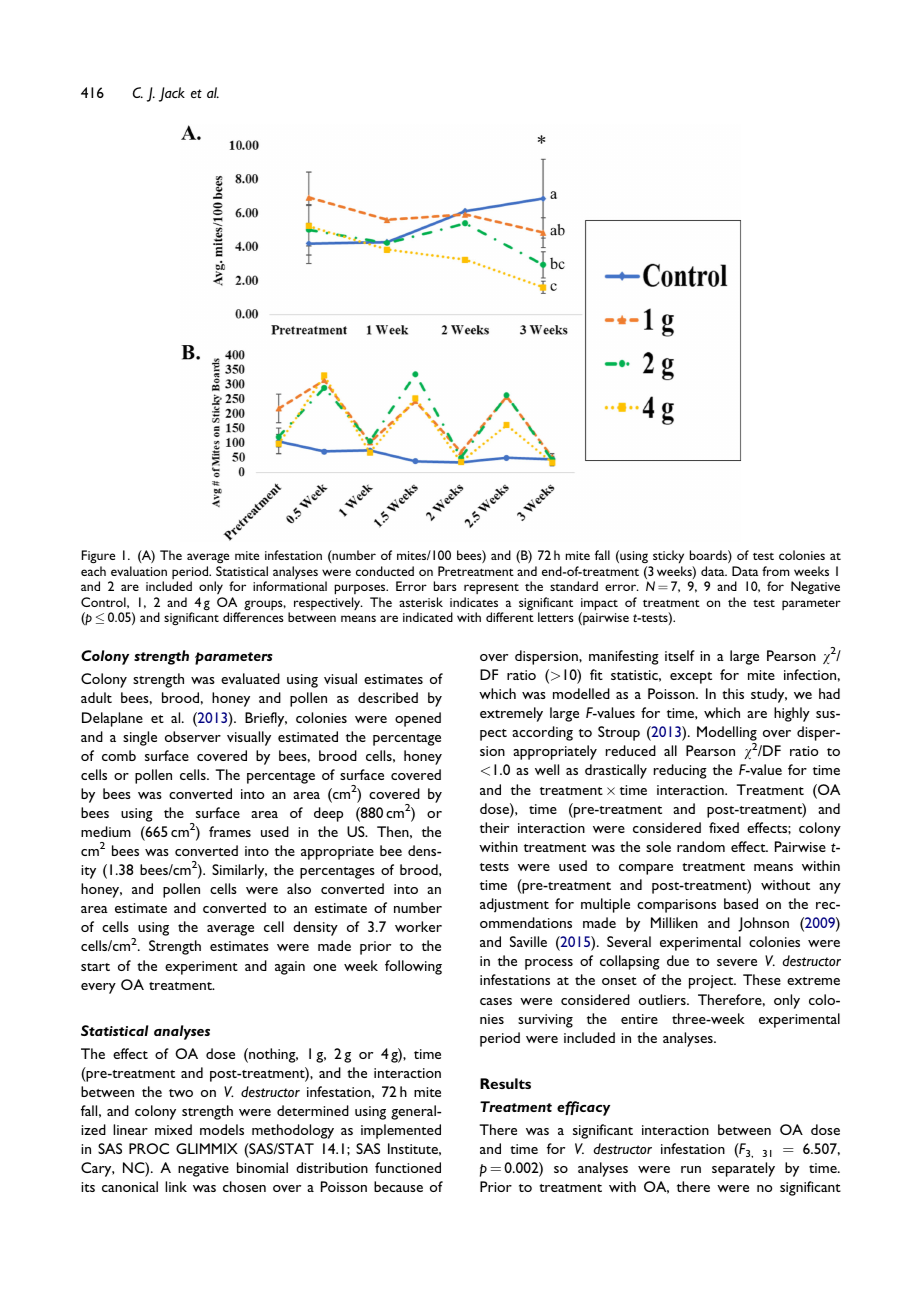  What do you see at coordinates (172, 94) in the screenshot?
I see `Jack` at bounding box center [172, 94].
